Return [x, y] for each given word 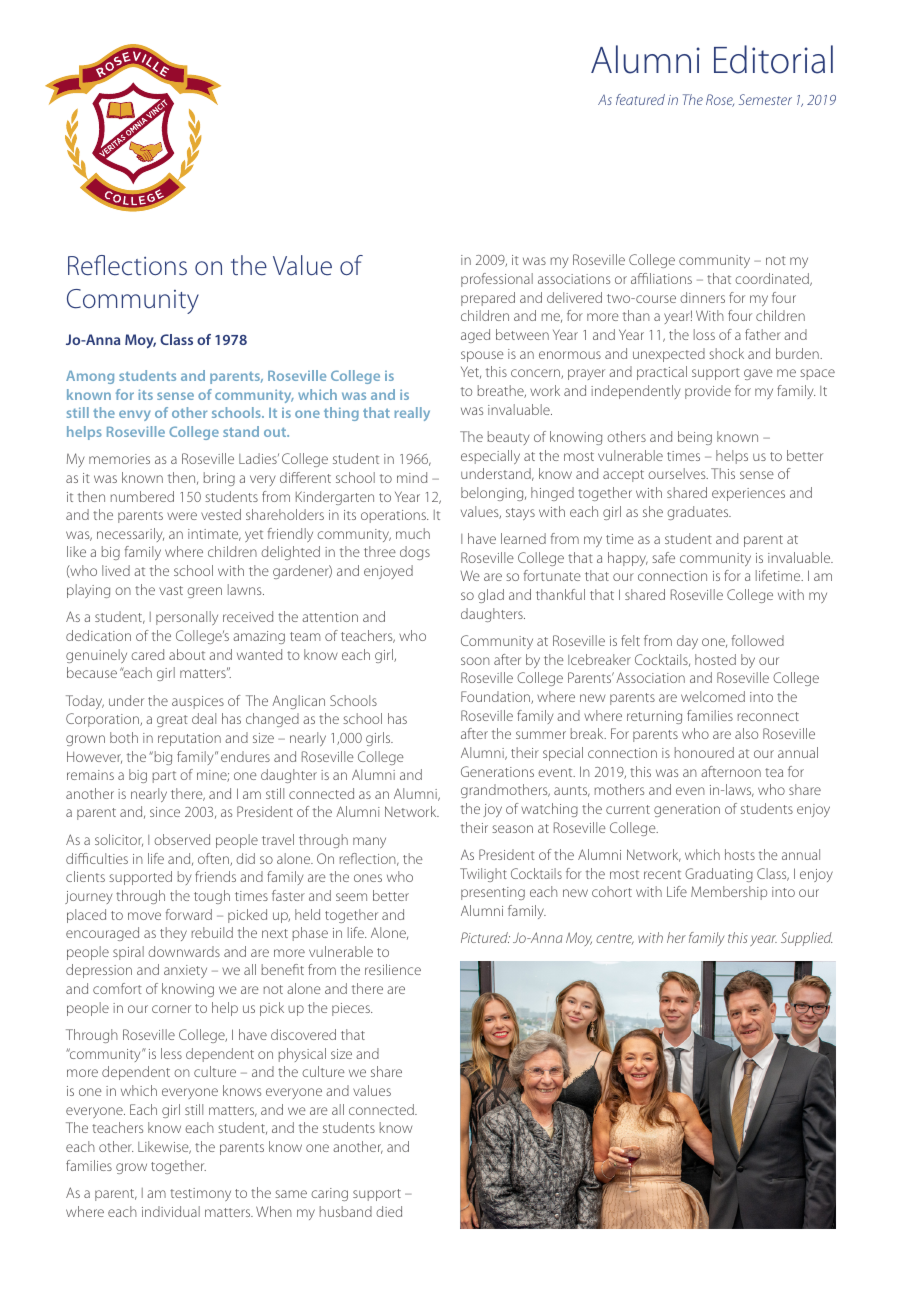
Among [90, 377]
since [165, 812]
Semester [765, 99]
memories [119, 459]
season [512, 829]
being [695, 438]
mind [412, 477]
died [389, 1211]
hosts [740, 854]
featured [640, 99]
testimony [200, 1194]
